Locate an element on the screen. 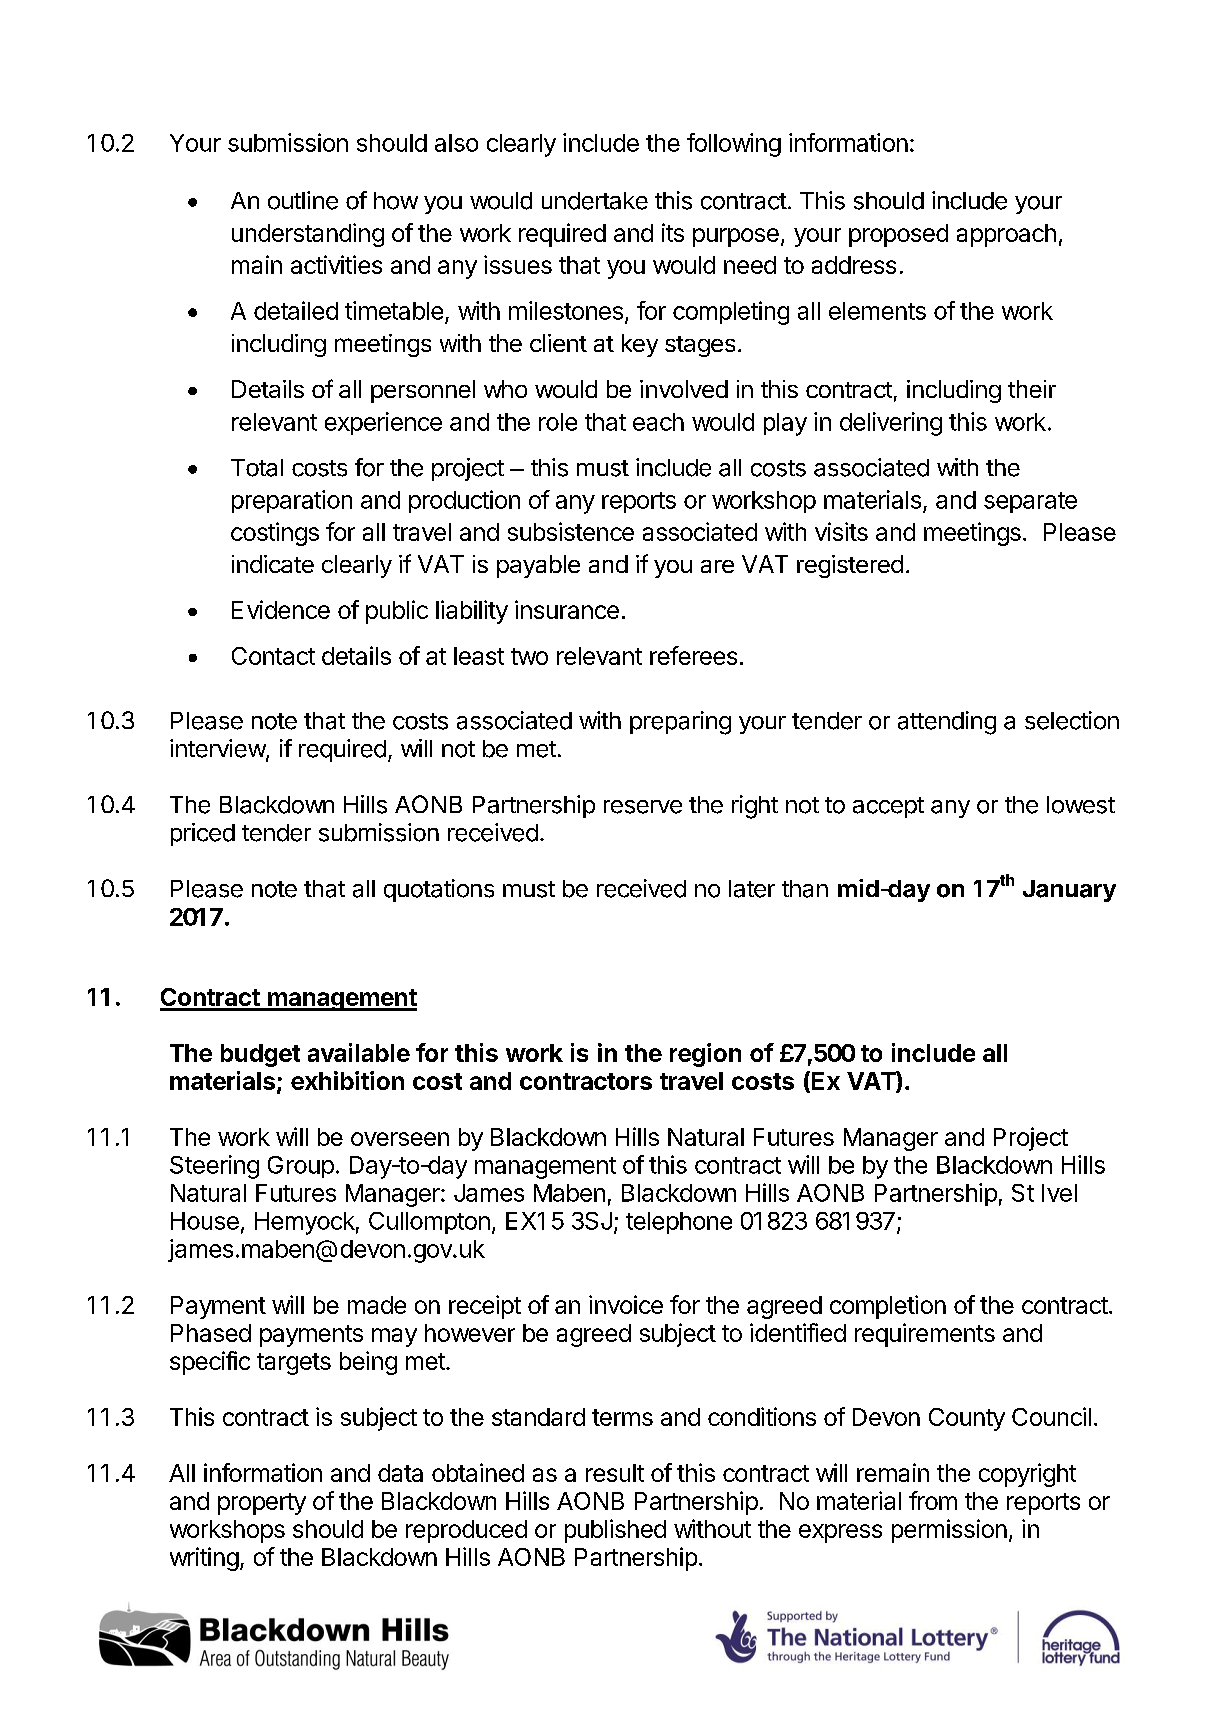  reserve is located at coordinates (643, 807).
